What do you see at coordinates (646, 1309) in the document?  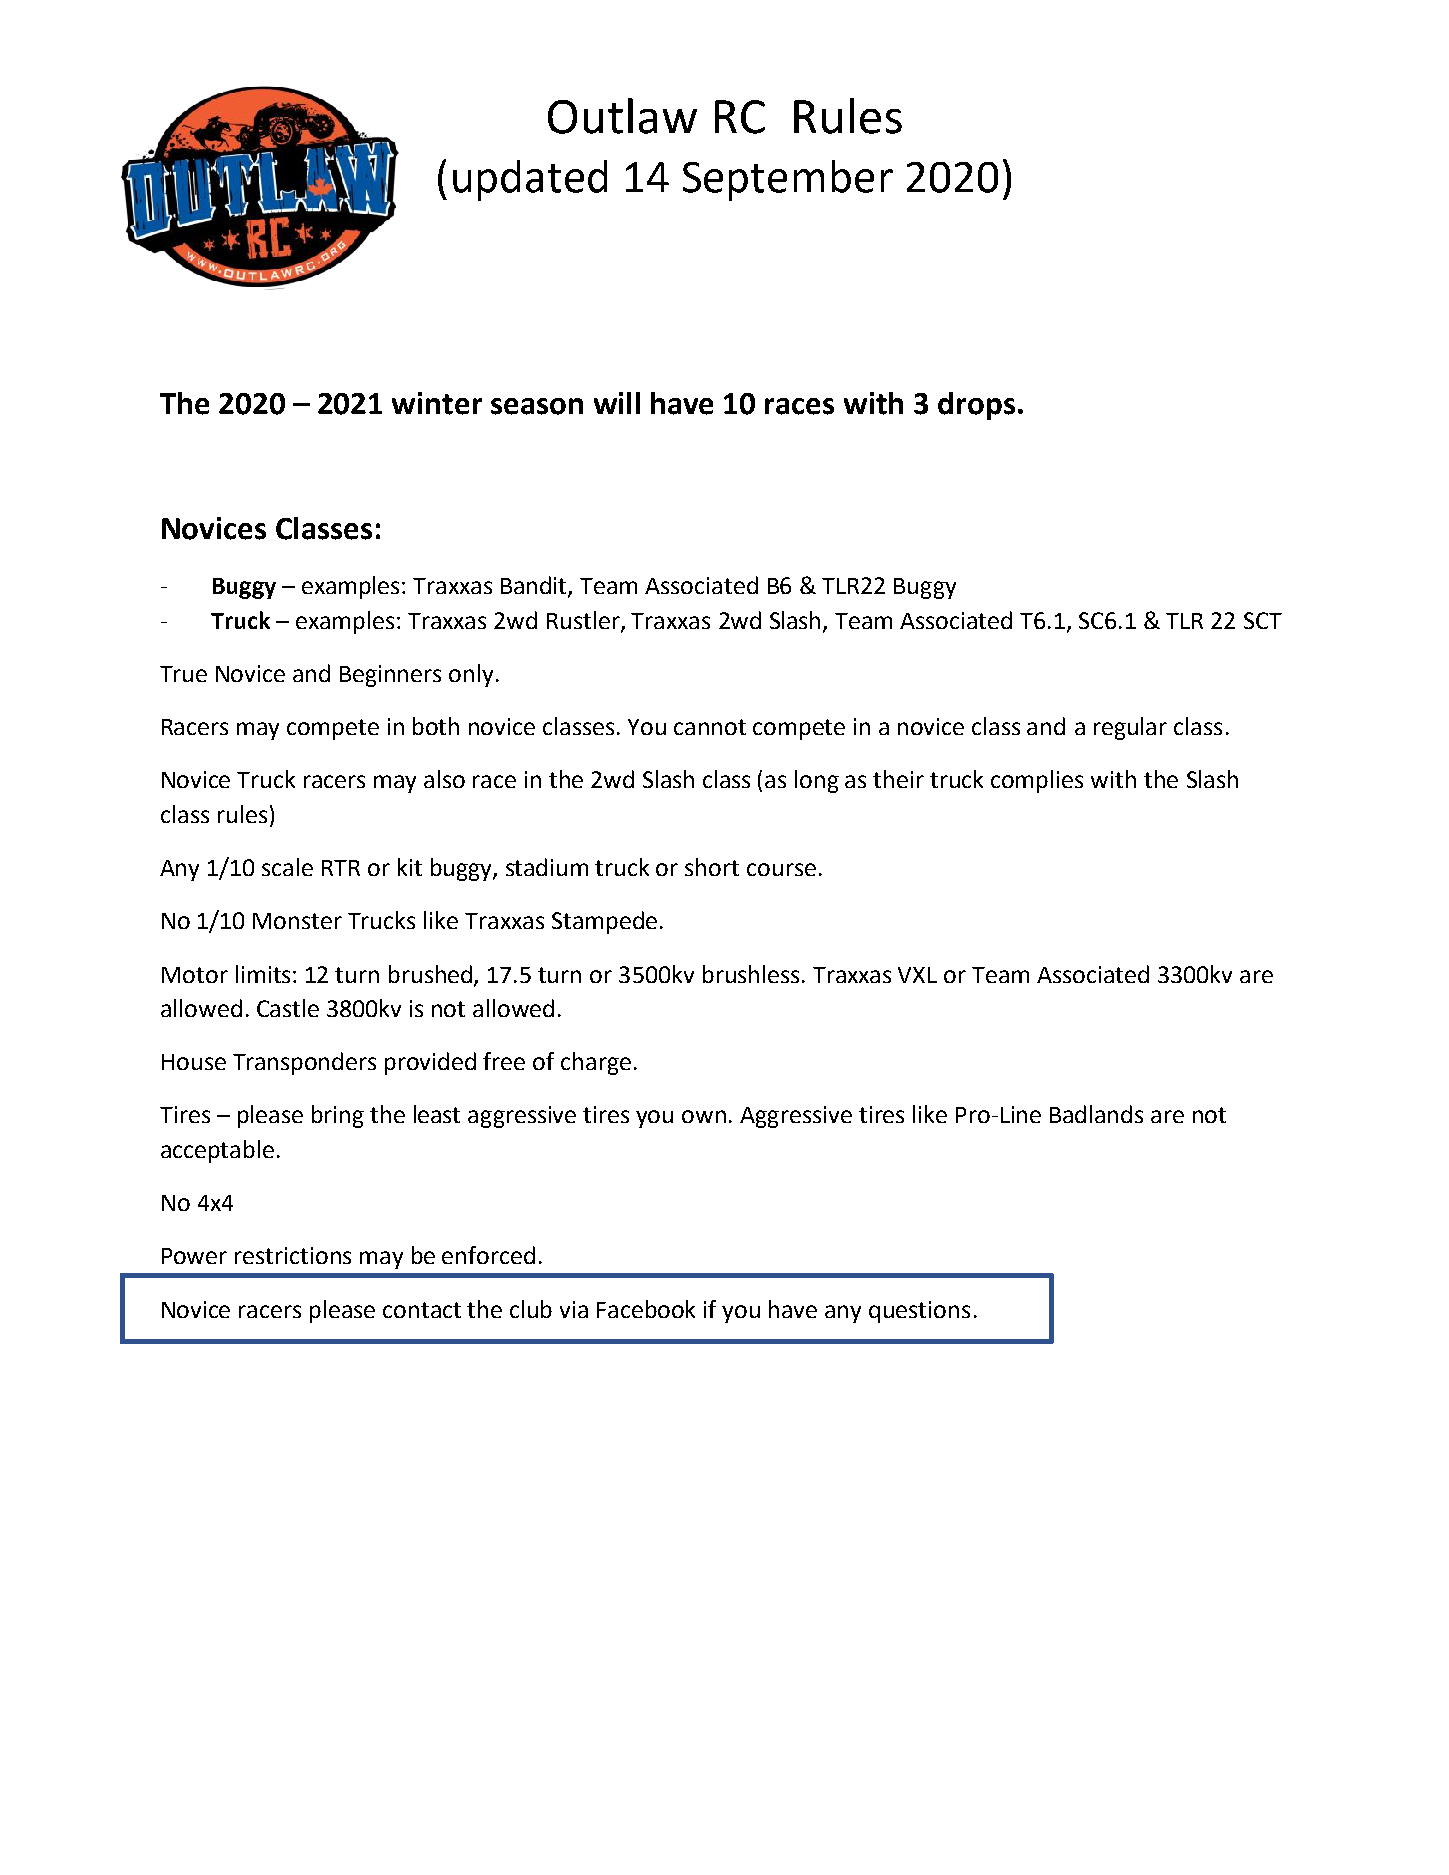 I see `Facebook` at bounding box center [646, 1309].
